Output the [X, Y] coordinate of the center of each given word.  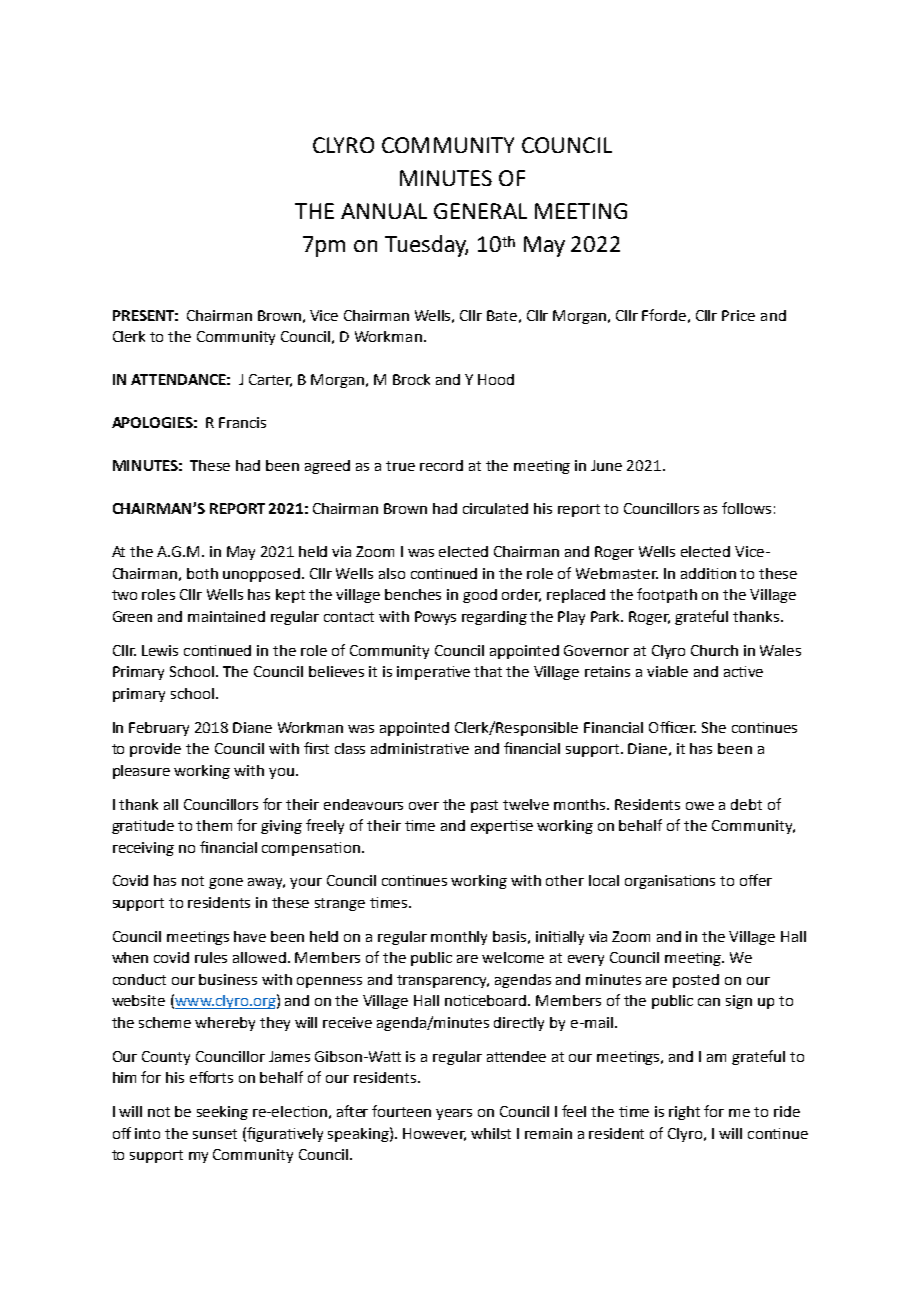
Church [714, 650]
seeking [222, 1113]
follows [746, 508]
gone [226, 883]
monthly [459, 938]
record [441, 465]
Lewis [160, 650]
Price [738, 315]
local [604, 880]
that [488, 671]
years [454, 1114]
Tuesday [426, 246]
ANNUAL [384, 211]
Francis [242, 422]
